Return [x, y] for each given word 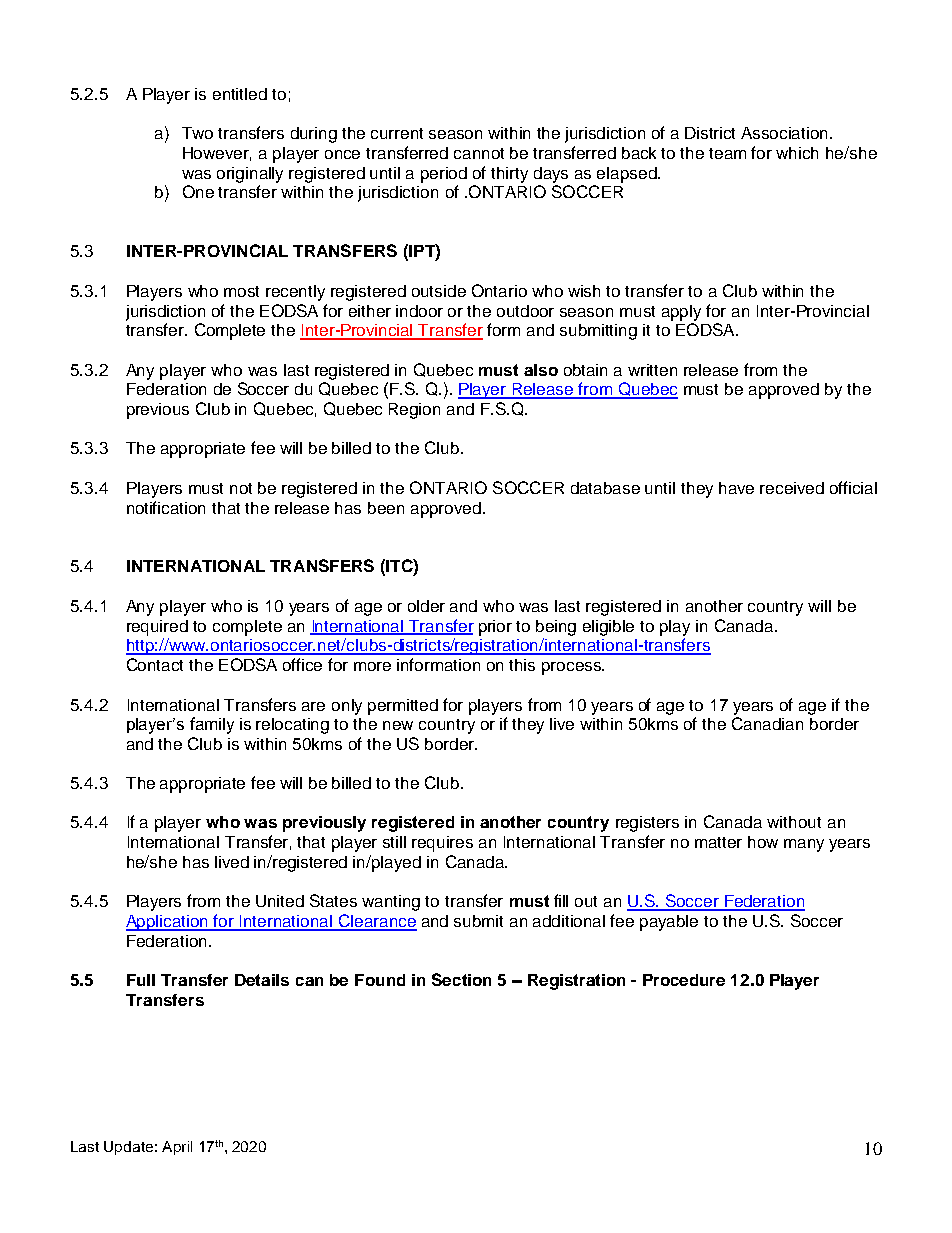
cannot [479, 153]
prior [495, 628]
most [241, 291]
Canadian [767, 723]
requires [442, 844]
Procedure [684, 980]
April [177, 1148]
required [157, 628]
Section [461, 979]
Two [197, 133]
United [280, 901]
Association [786, 133]
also [541, 370]
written [652, 370]
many [804, 845]
